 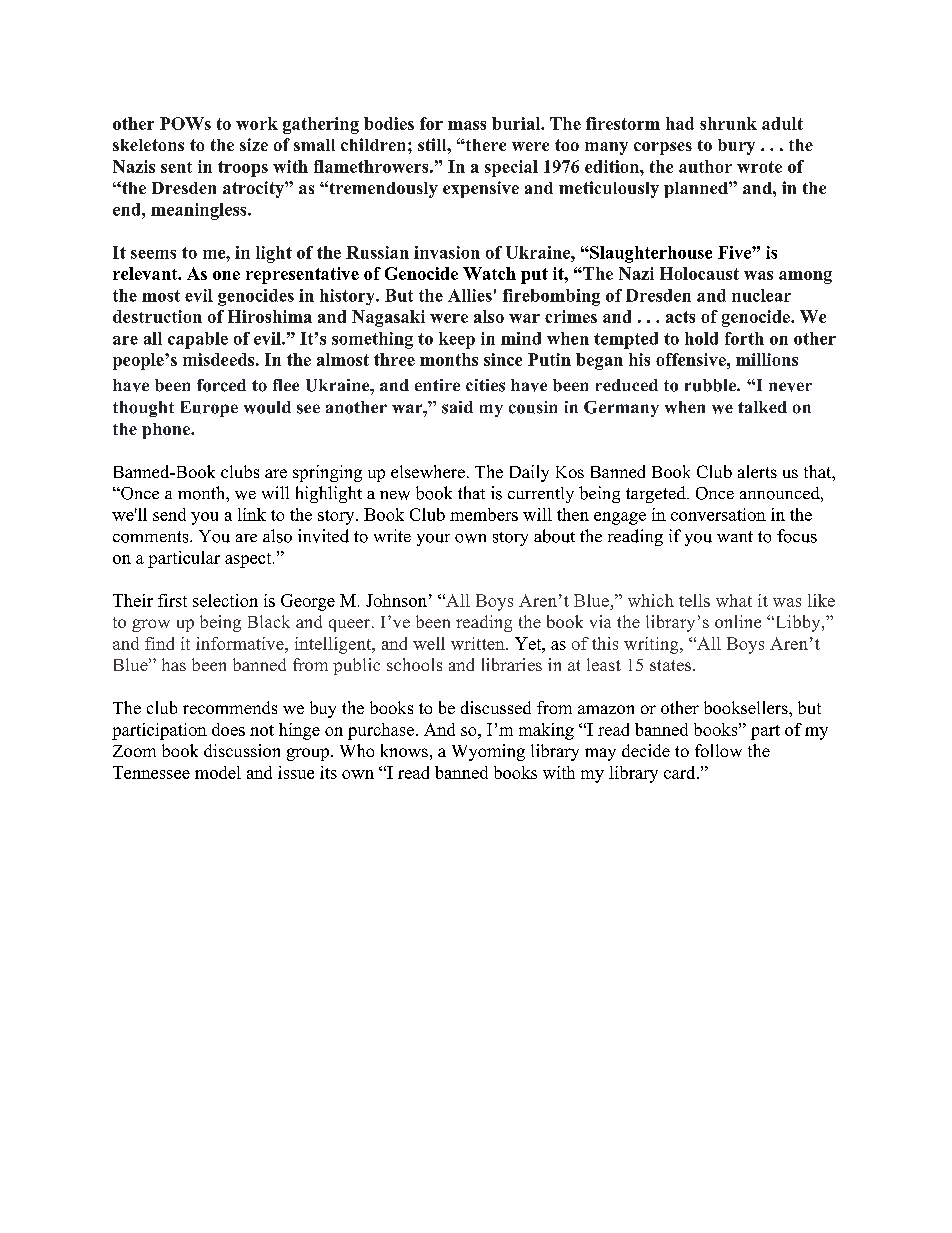 I want to click on bury, so click(x=736, y=147).
